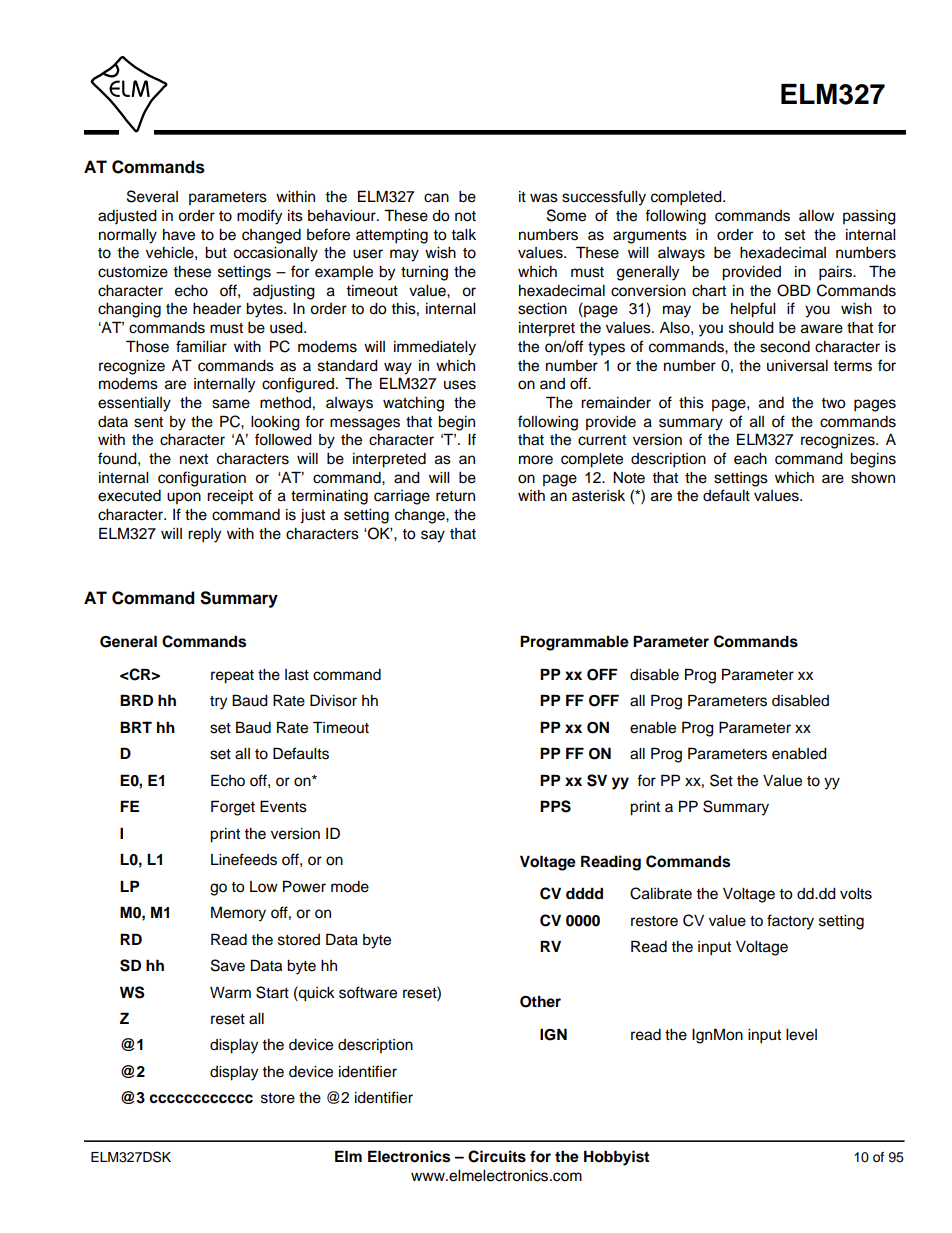 The image size is (952, 1233). Describe the element at coordinates (497, 1156) in the page. I see `Circuits` at that location.
